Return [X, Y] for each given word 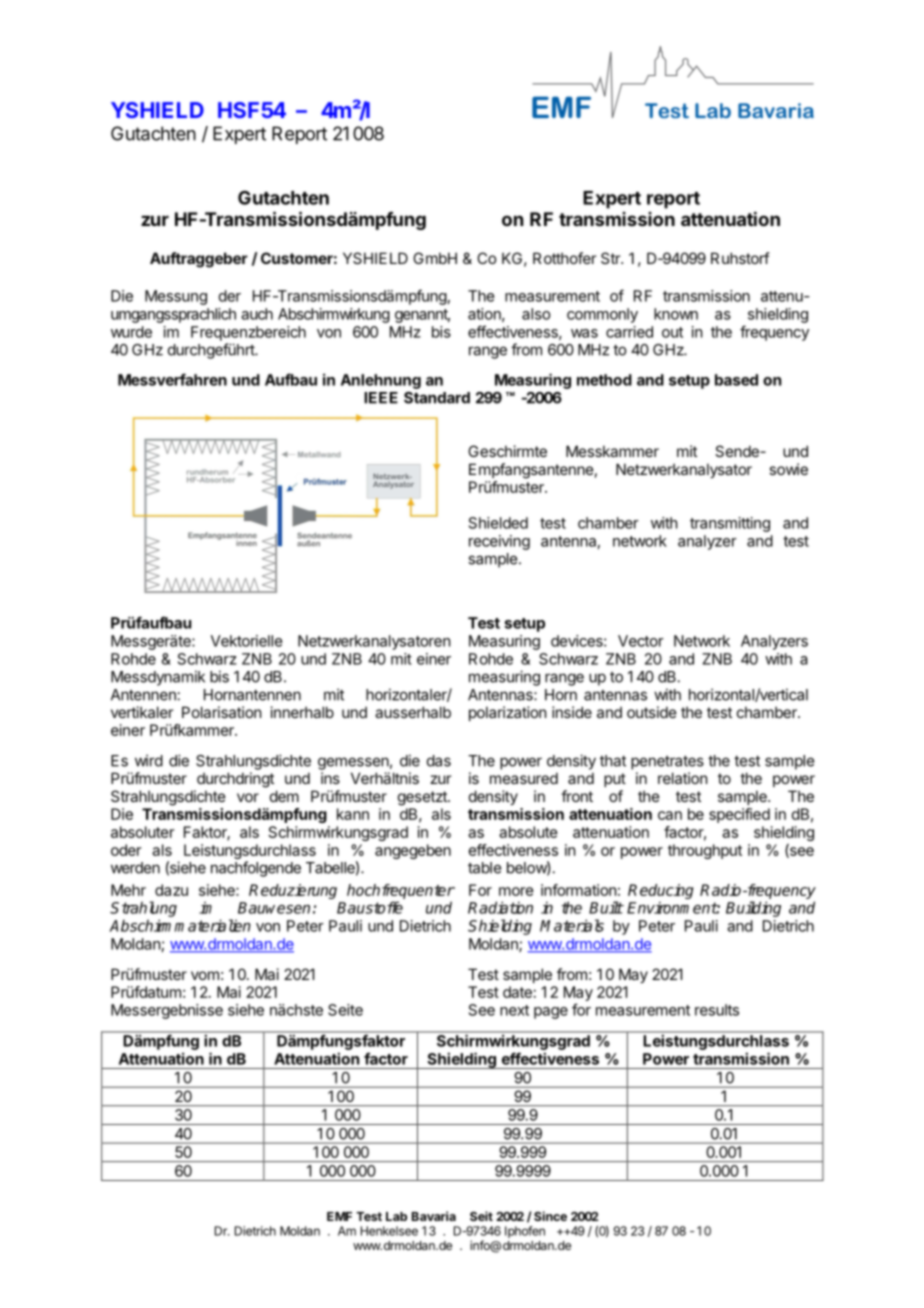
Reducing [661, 893]
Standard [437, 398]
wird [149, 760]
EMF [339, 1216]
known [676, 314]
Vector [641, 641]
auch [257, 314]
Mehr [128, 890]
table [484, 868]
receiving [499, 542]
